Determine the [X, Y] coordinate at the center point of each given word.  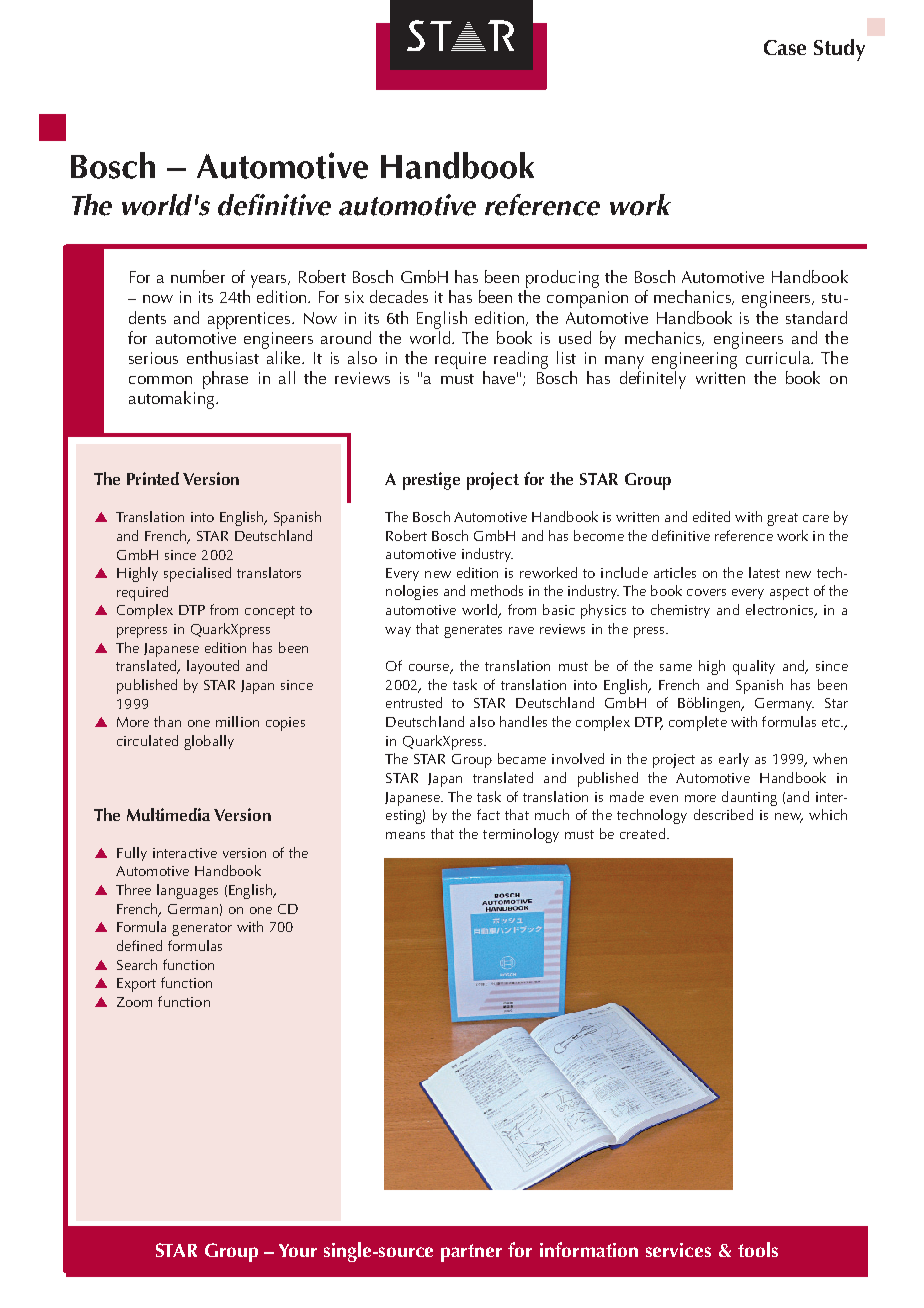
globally [209, 742]
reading [521, 360]
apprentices [250, 320]
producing [562, 279]
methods [497, 590]
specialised [197, 574]
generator [202, 929]
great [782, 519]
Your [298, 1250]
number [198, 276]
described [723, 814]
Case [785, 47]
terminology [521, 835]
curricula [779, 357]
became [522, 758]
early [734, 760]
